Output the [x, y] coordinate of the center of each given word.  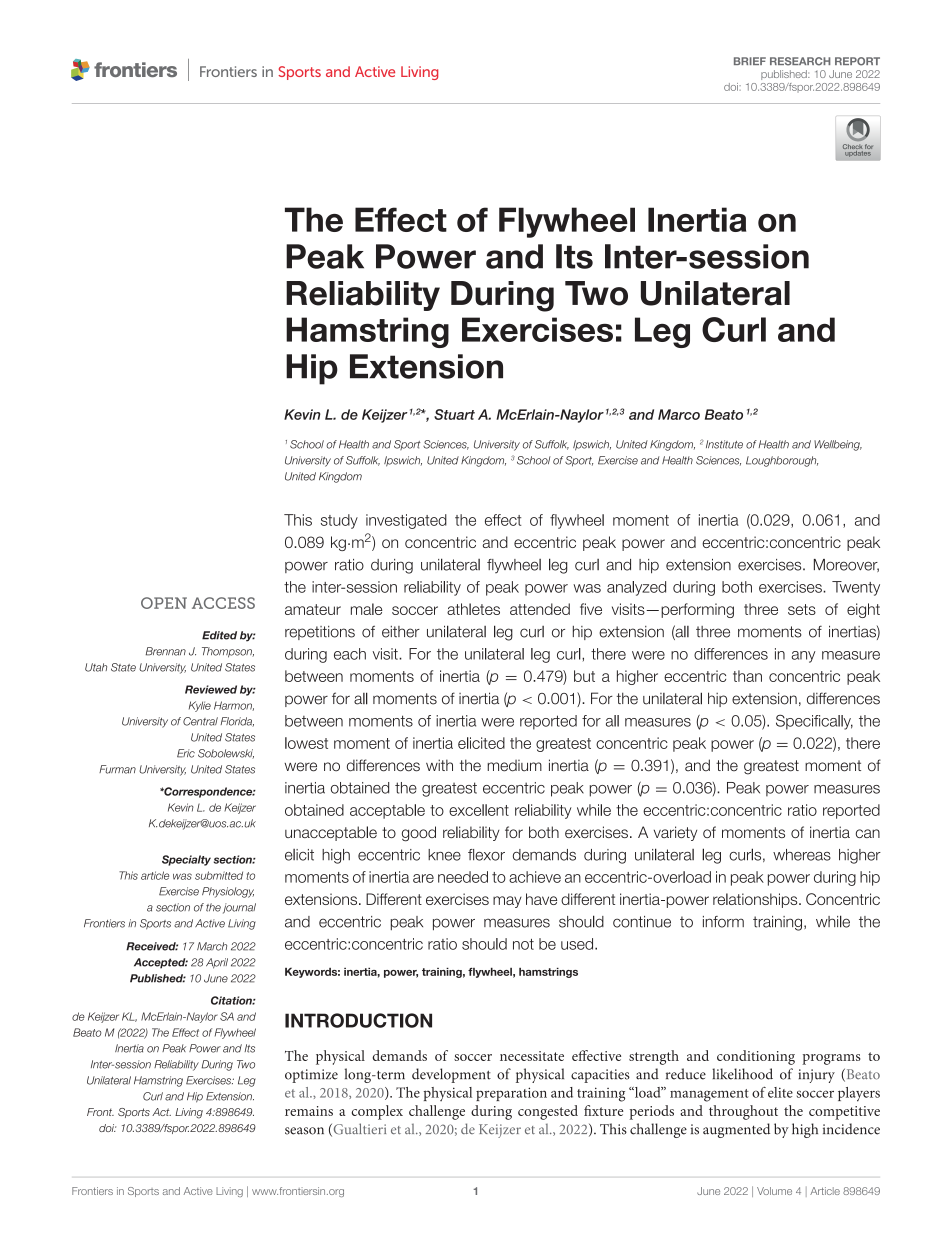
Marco [679, 414]
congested [548, 1112]
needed [463, 877]
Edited [219, 635]
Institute [724, 444]
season [304, 1131]
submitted [219, 875]
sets [802, 609]
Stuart [454, 414]
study [339, 521]
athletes [473, 609]
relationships [756, 900]
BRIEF [750, 61]
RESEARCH [800, 61]
